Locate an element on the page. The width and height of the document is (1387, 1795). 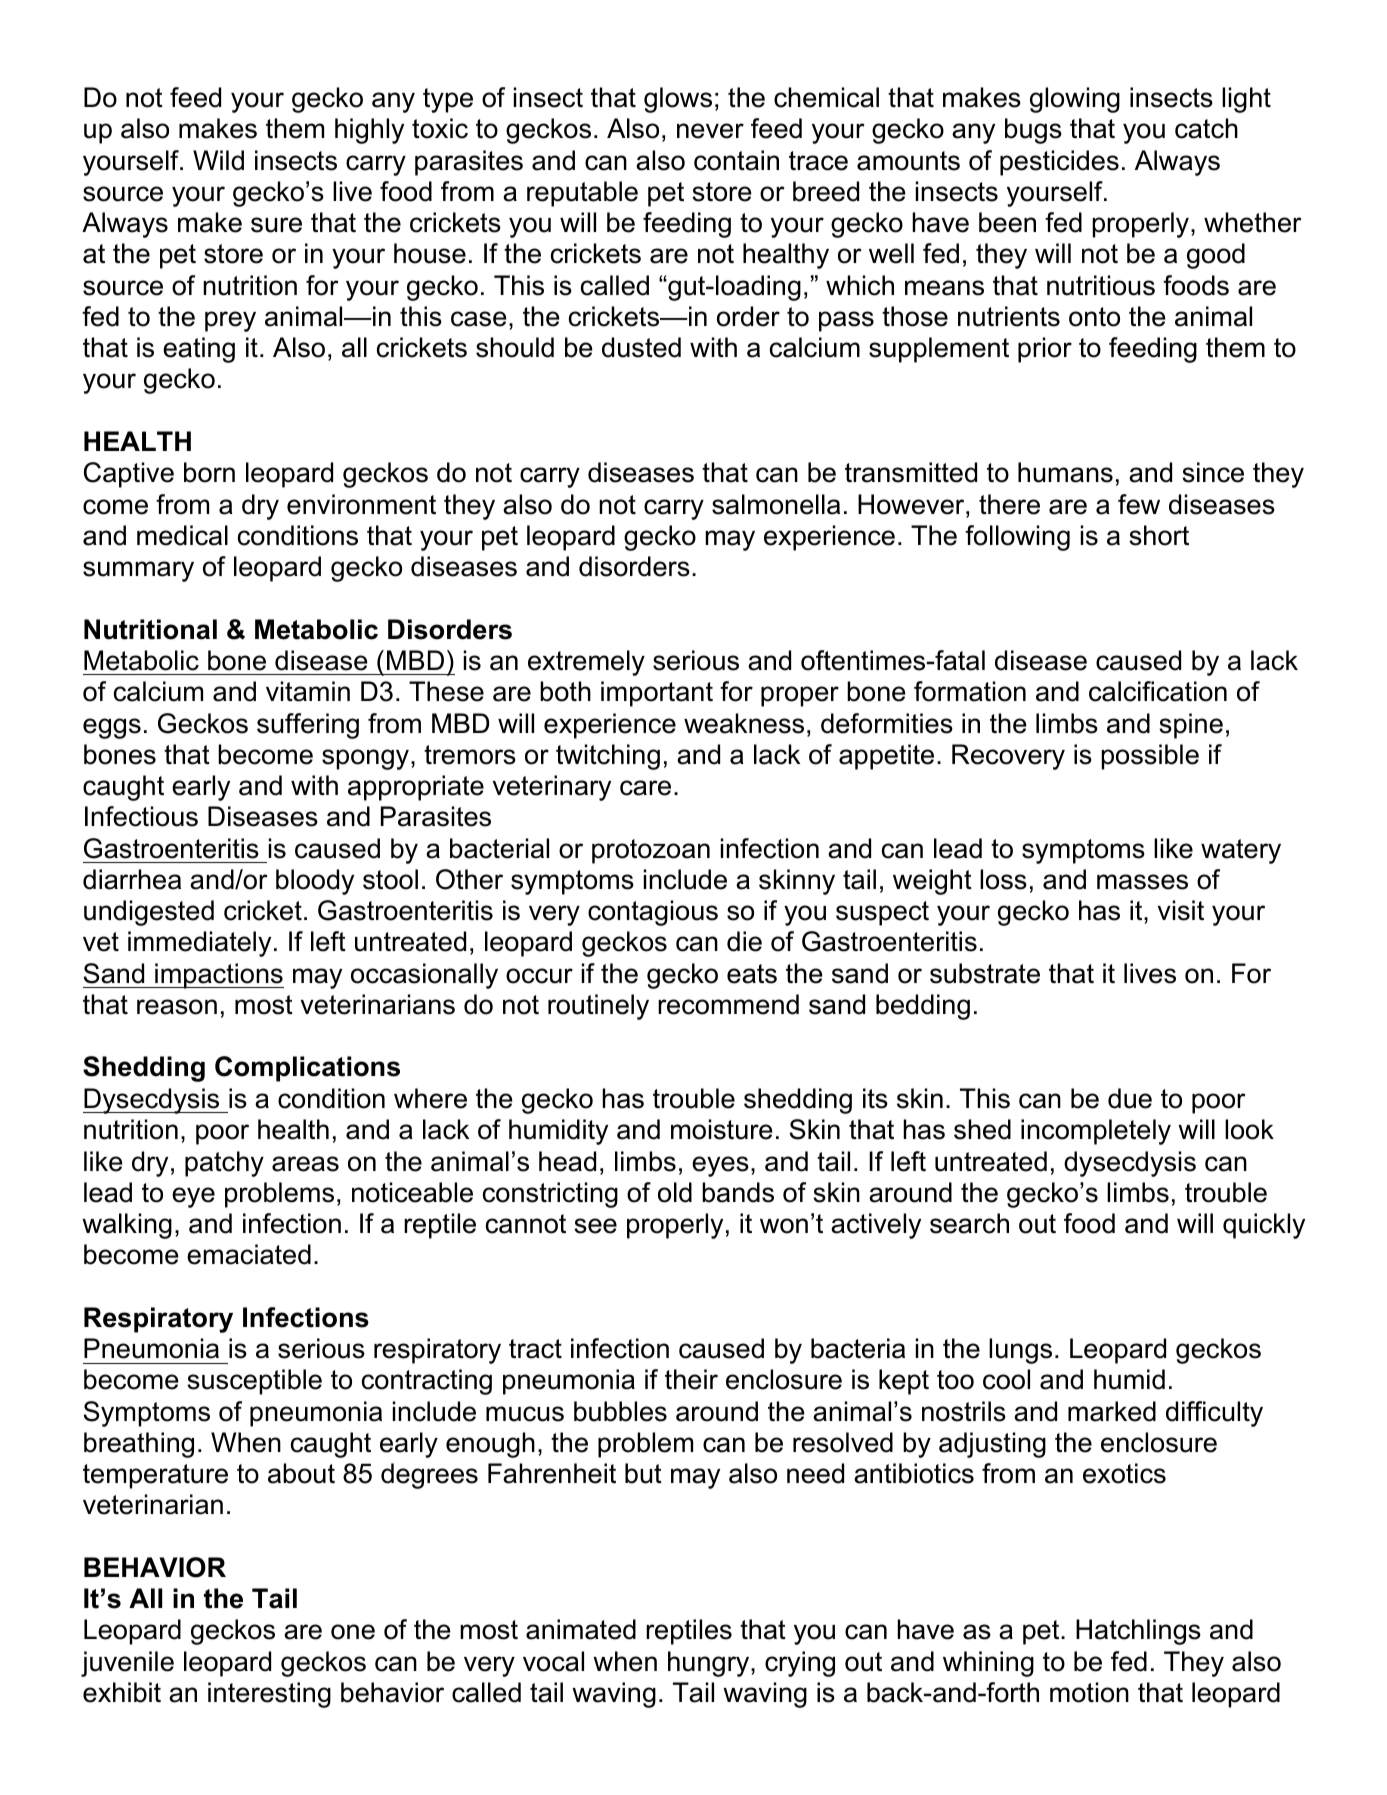
hungry is located at coordinates (710, 1664).
